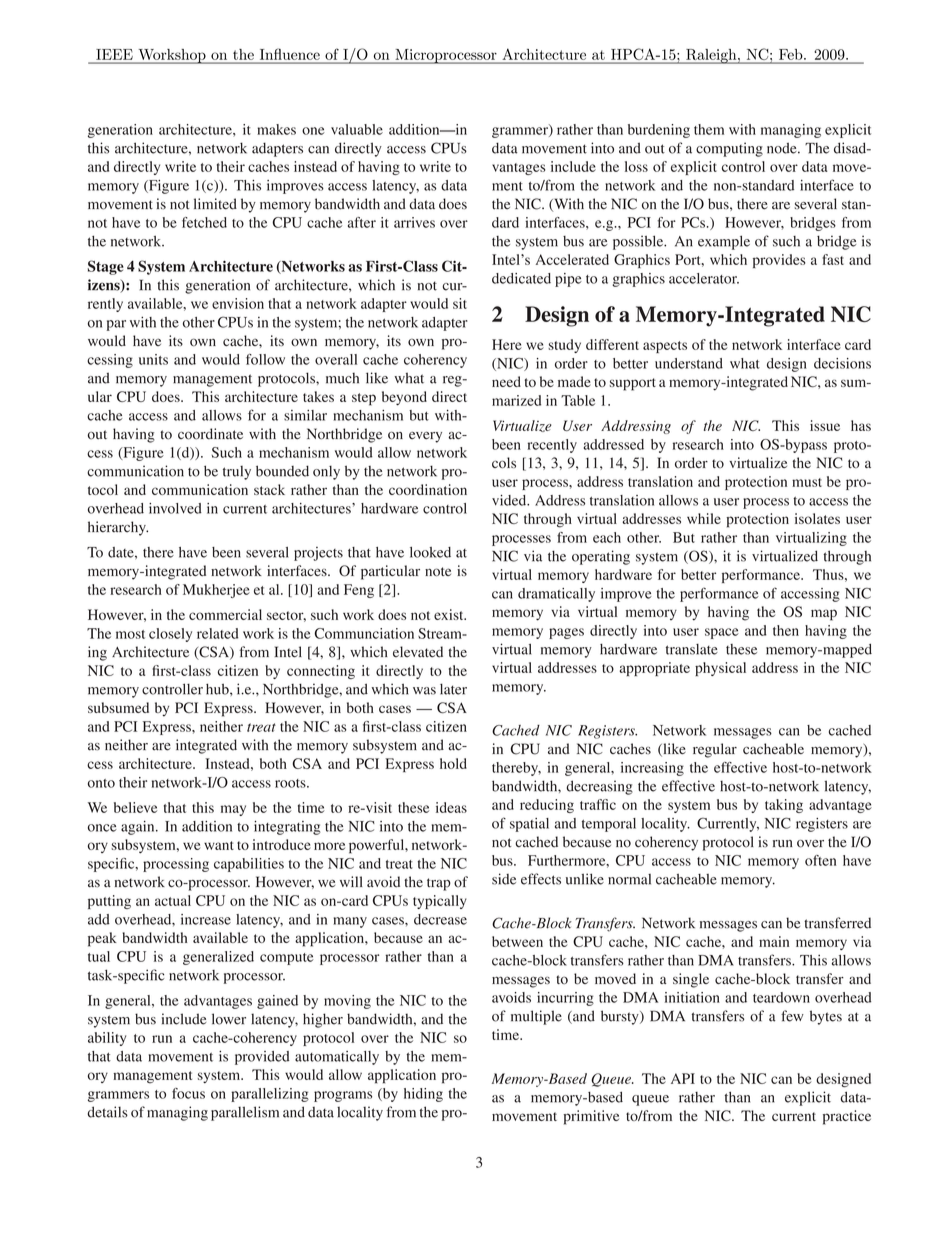  I want to click on coordinate, so click(210, 434).
